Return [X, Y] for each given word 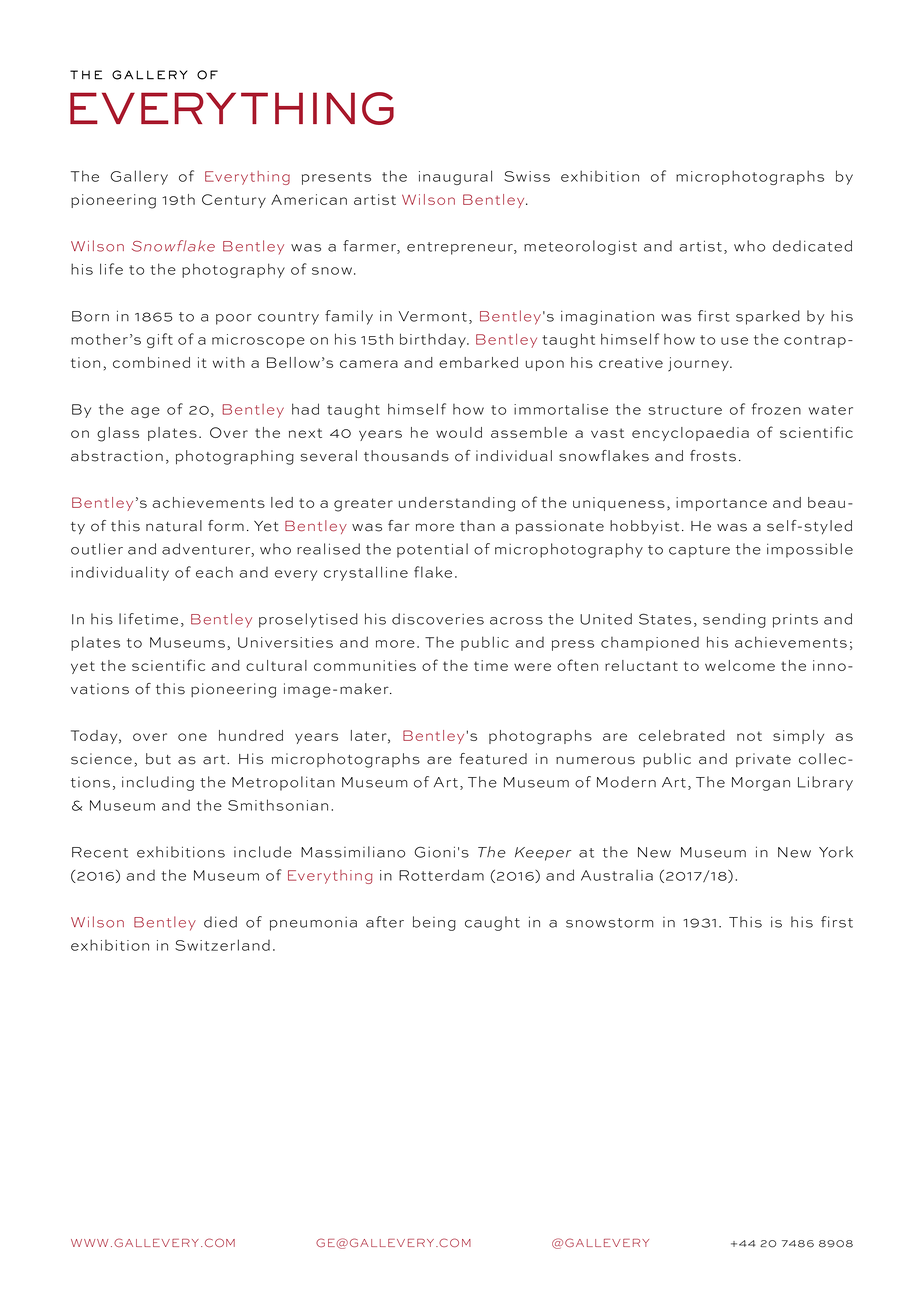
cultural [276, 665]
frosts [713, 456]
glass [118, 434]
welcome [740, 665]
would [459, 432]
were [532, 667]
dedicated [812, 246]
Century [234, 201]
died [220, 922]
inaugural [455, 177]
